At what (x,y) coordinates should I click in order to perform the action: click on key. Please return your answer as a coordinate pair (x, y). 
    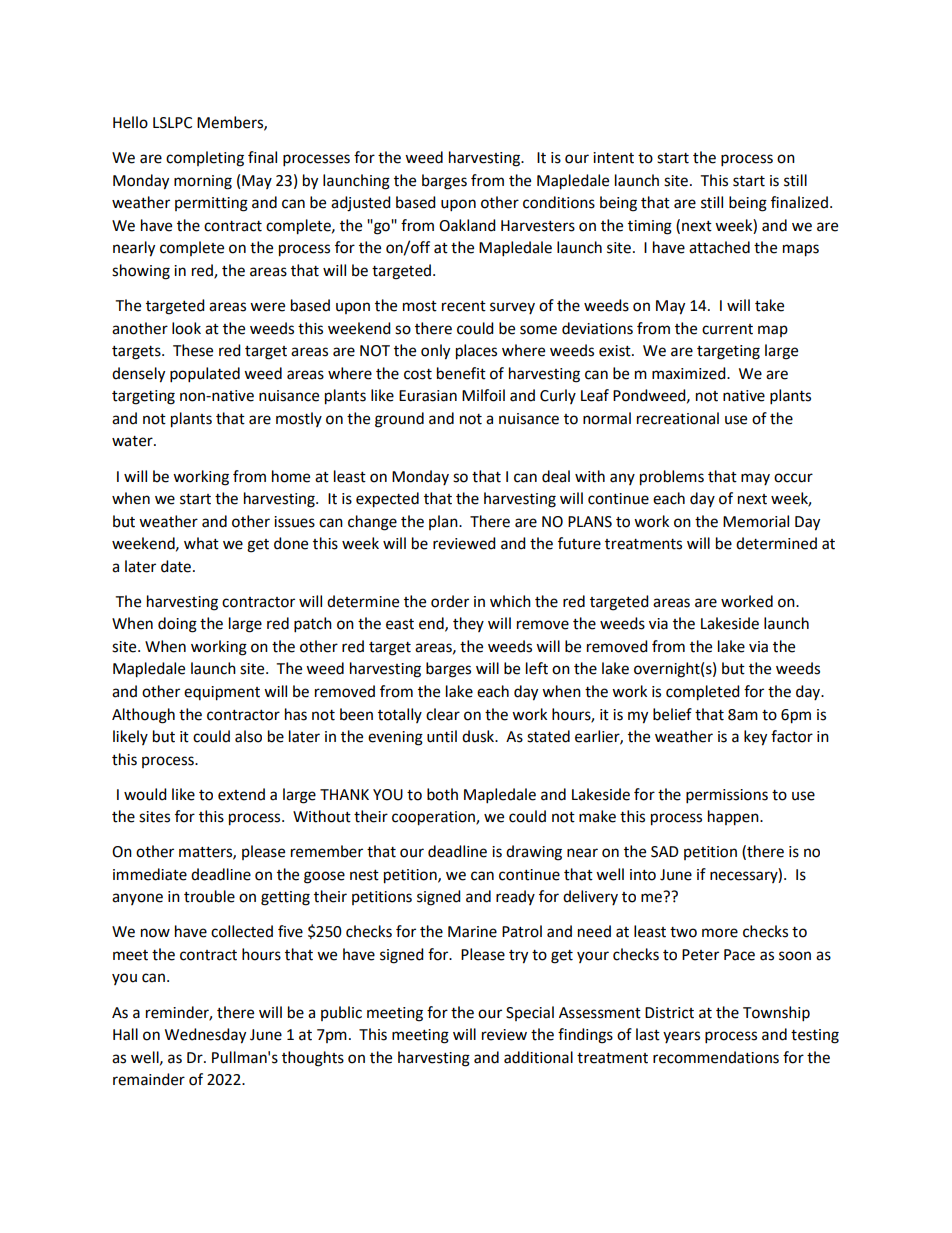
    Looking at the image, I should click on (755, 738).
